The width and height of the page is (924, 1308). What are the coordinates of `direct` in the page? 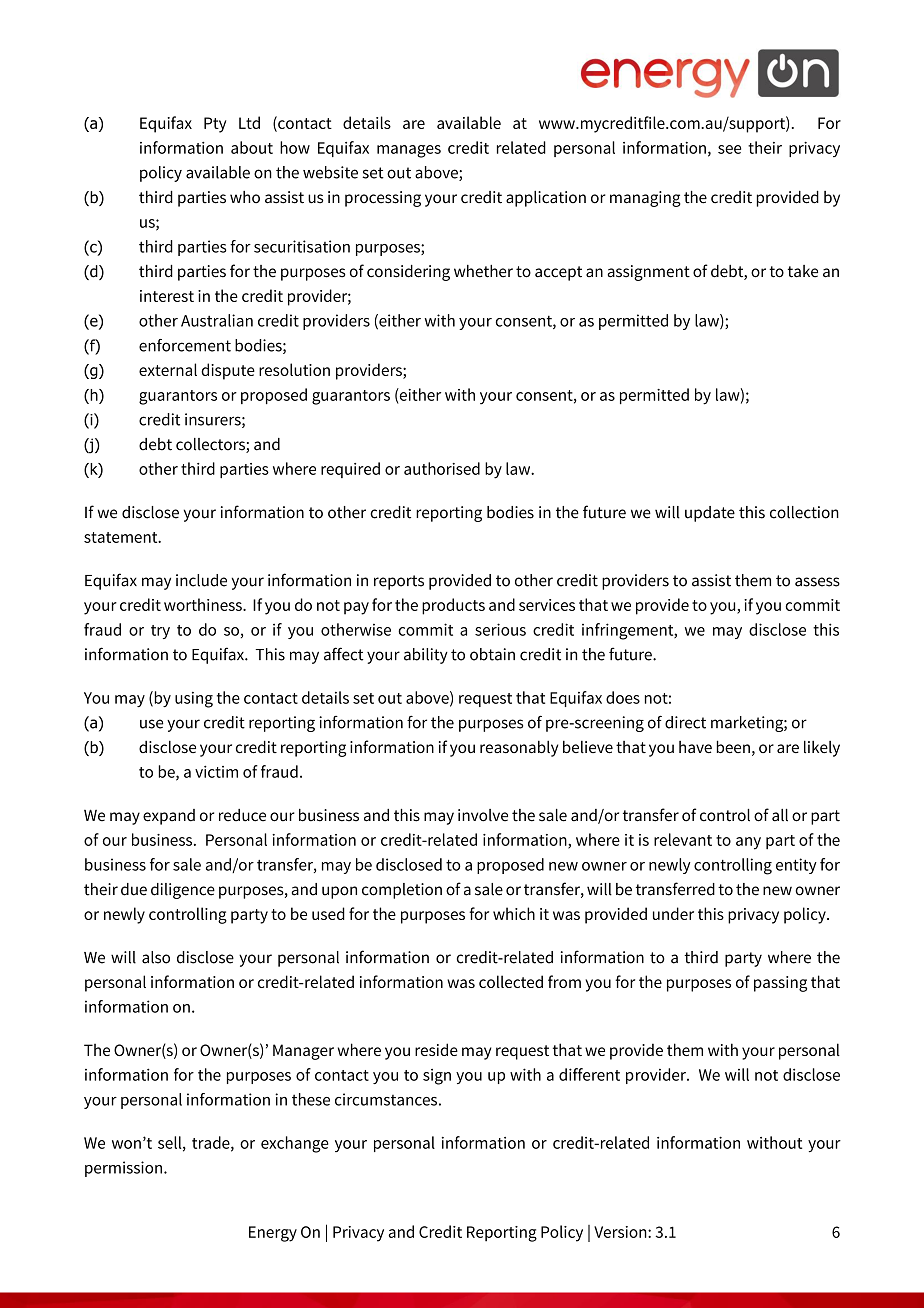 It's located at (685, 722).
